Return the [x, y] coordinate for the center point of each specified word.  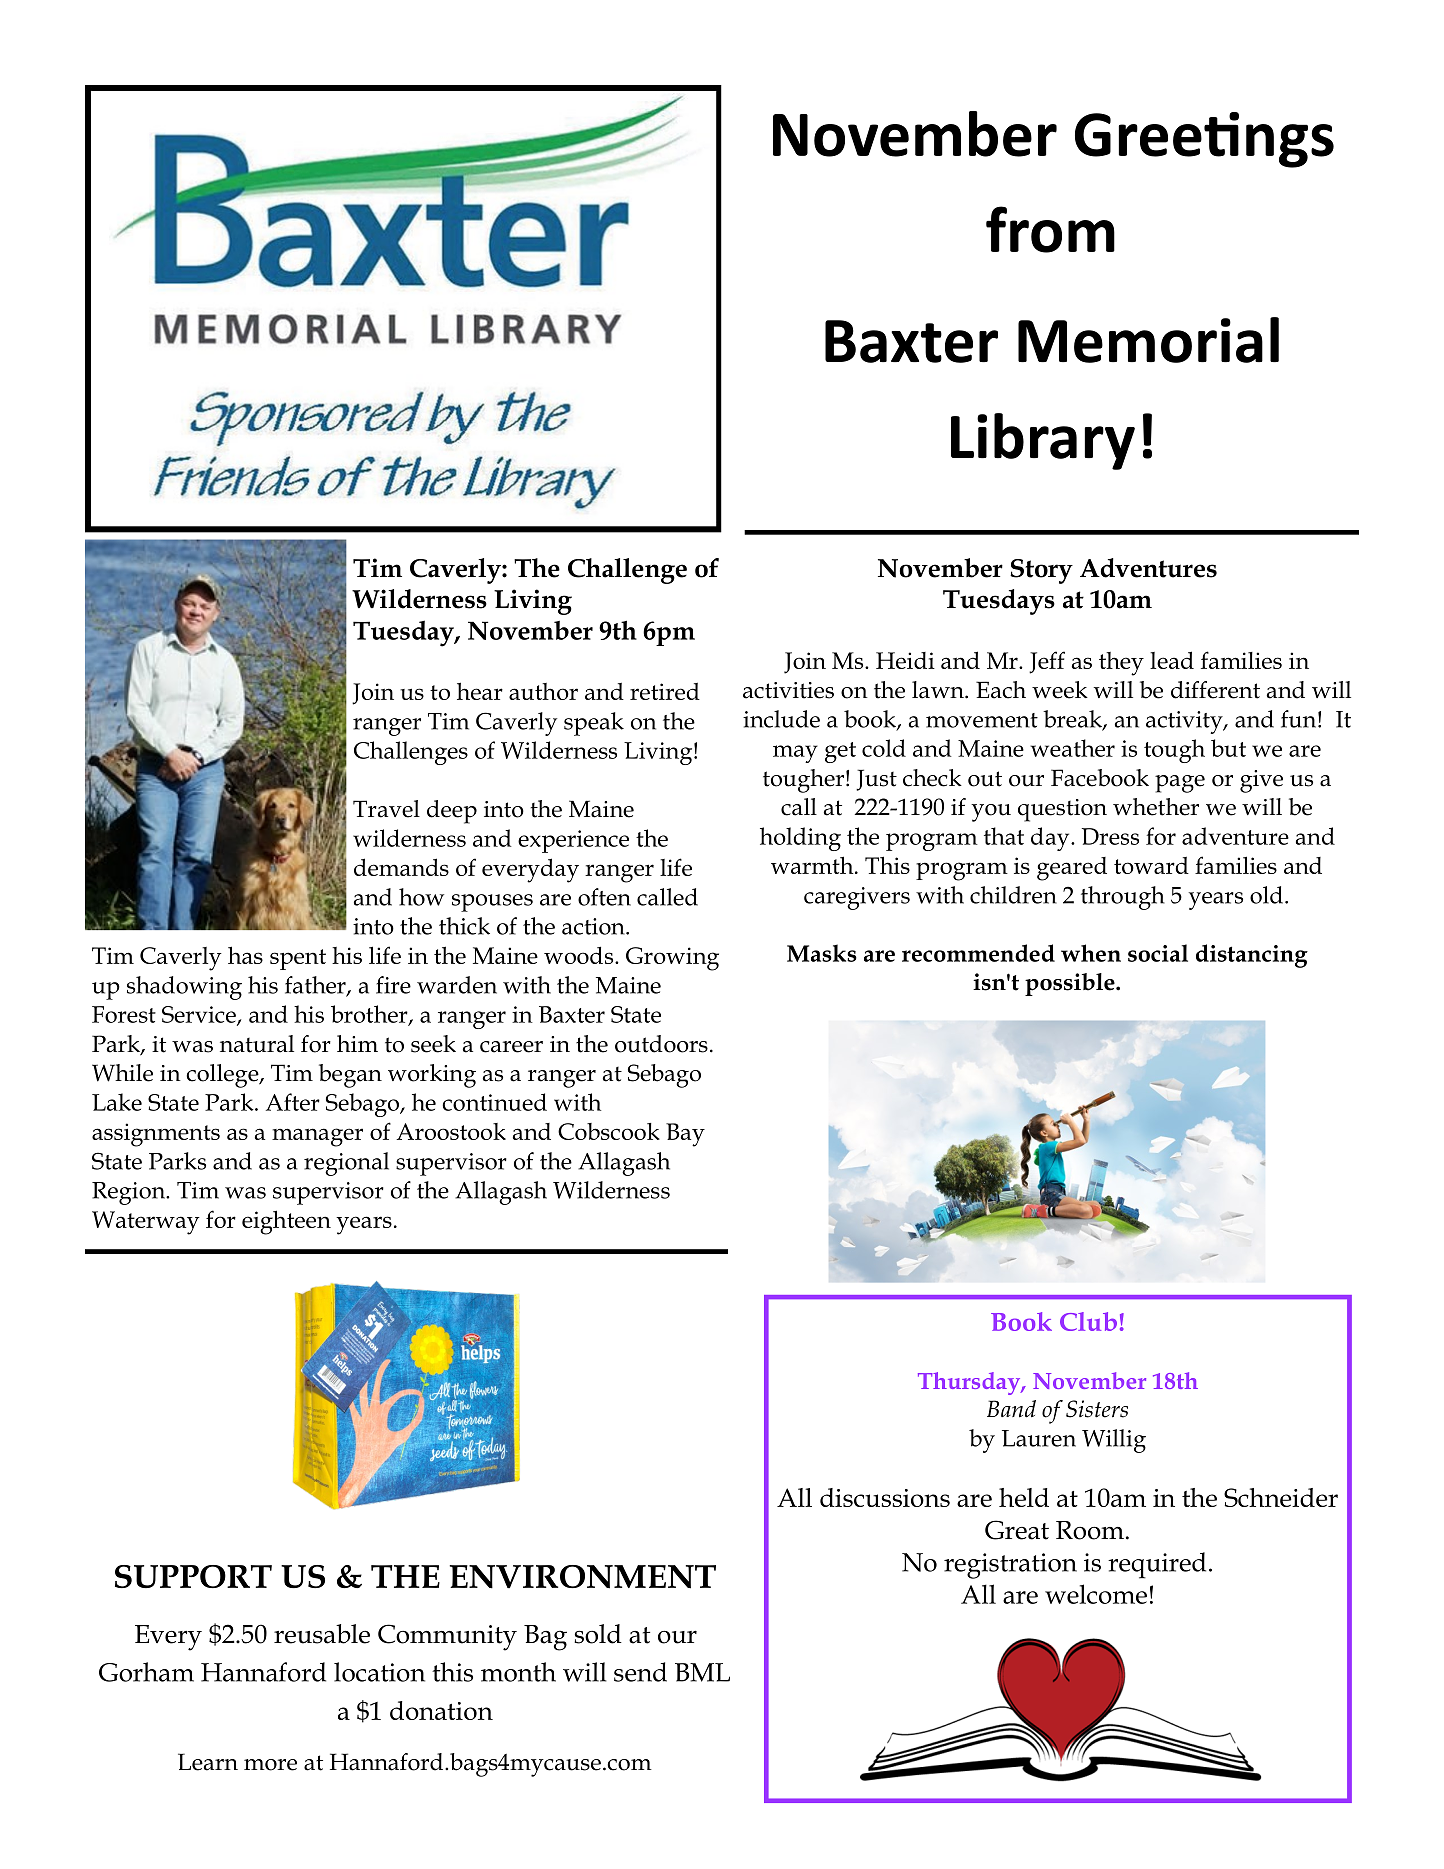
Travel [386, 809]
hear [480, 691]
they [1121, 664]
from [1050, 229]
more [270, 1765]
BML [702, 1672]
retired [665, 691]
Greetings [1204, 140]
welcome [1096, 1594]
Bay [685, 1135]
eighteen [286, 1222]
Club [1088, 1321]
